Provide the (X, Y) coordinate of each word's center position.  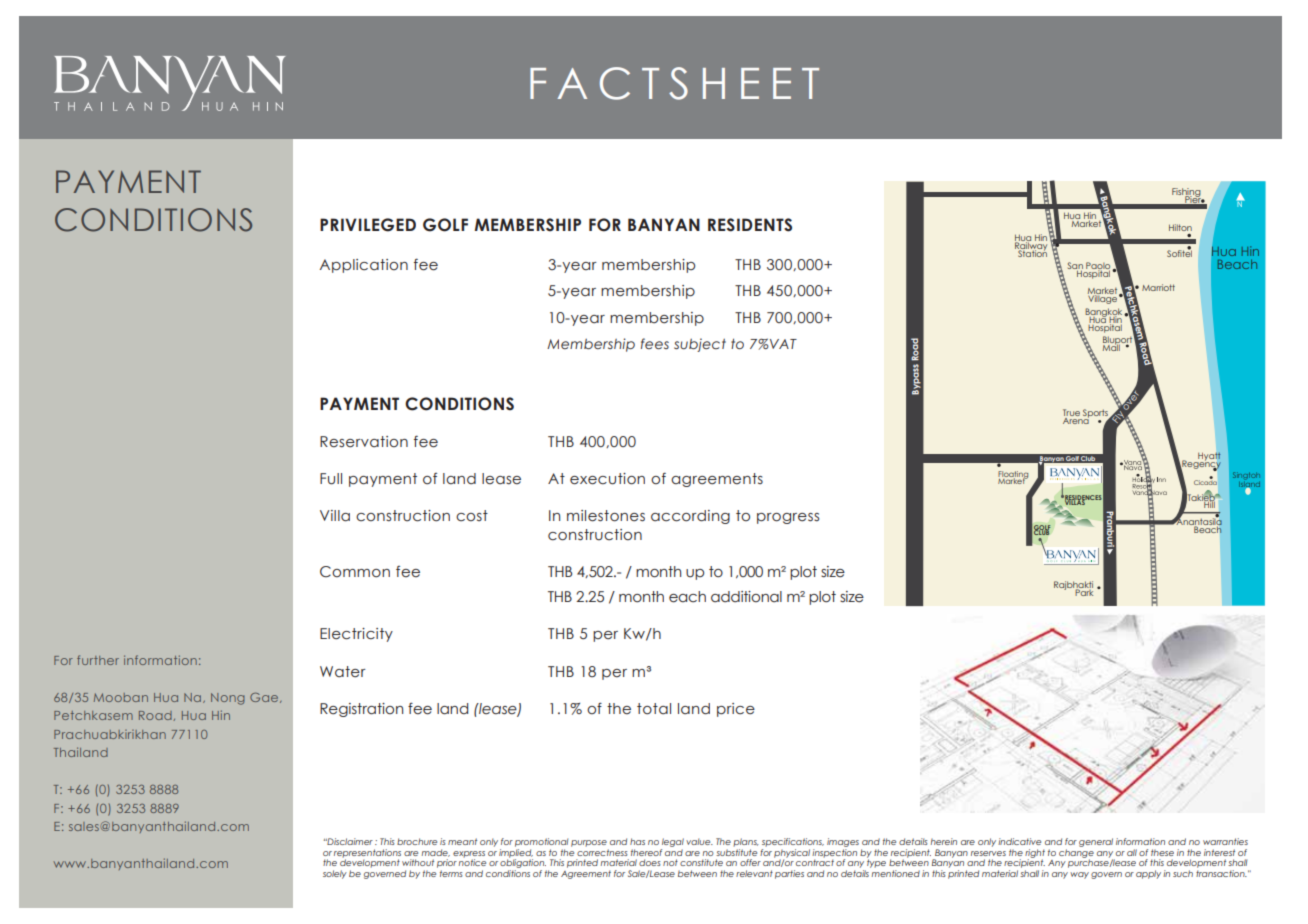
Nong (228, 699)
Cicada (1205, 481)
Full (331, 479)
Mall (1111, 346)
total (654, 709)
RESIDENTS (750, 225)
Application (364, 266)
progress (788, 518)
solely (335, 874)
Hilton (1180, 229)
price (736, 710)
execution (607, 479)
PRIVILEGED (368, 225)
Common (355, 572)
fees (655, 344)
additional (746, 597)
